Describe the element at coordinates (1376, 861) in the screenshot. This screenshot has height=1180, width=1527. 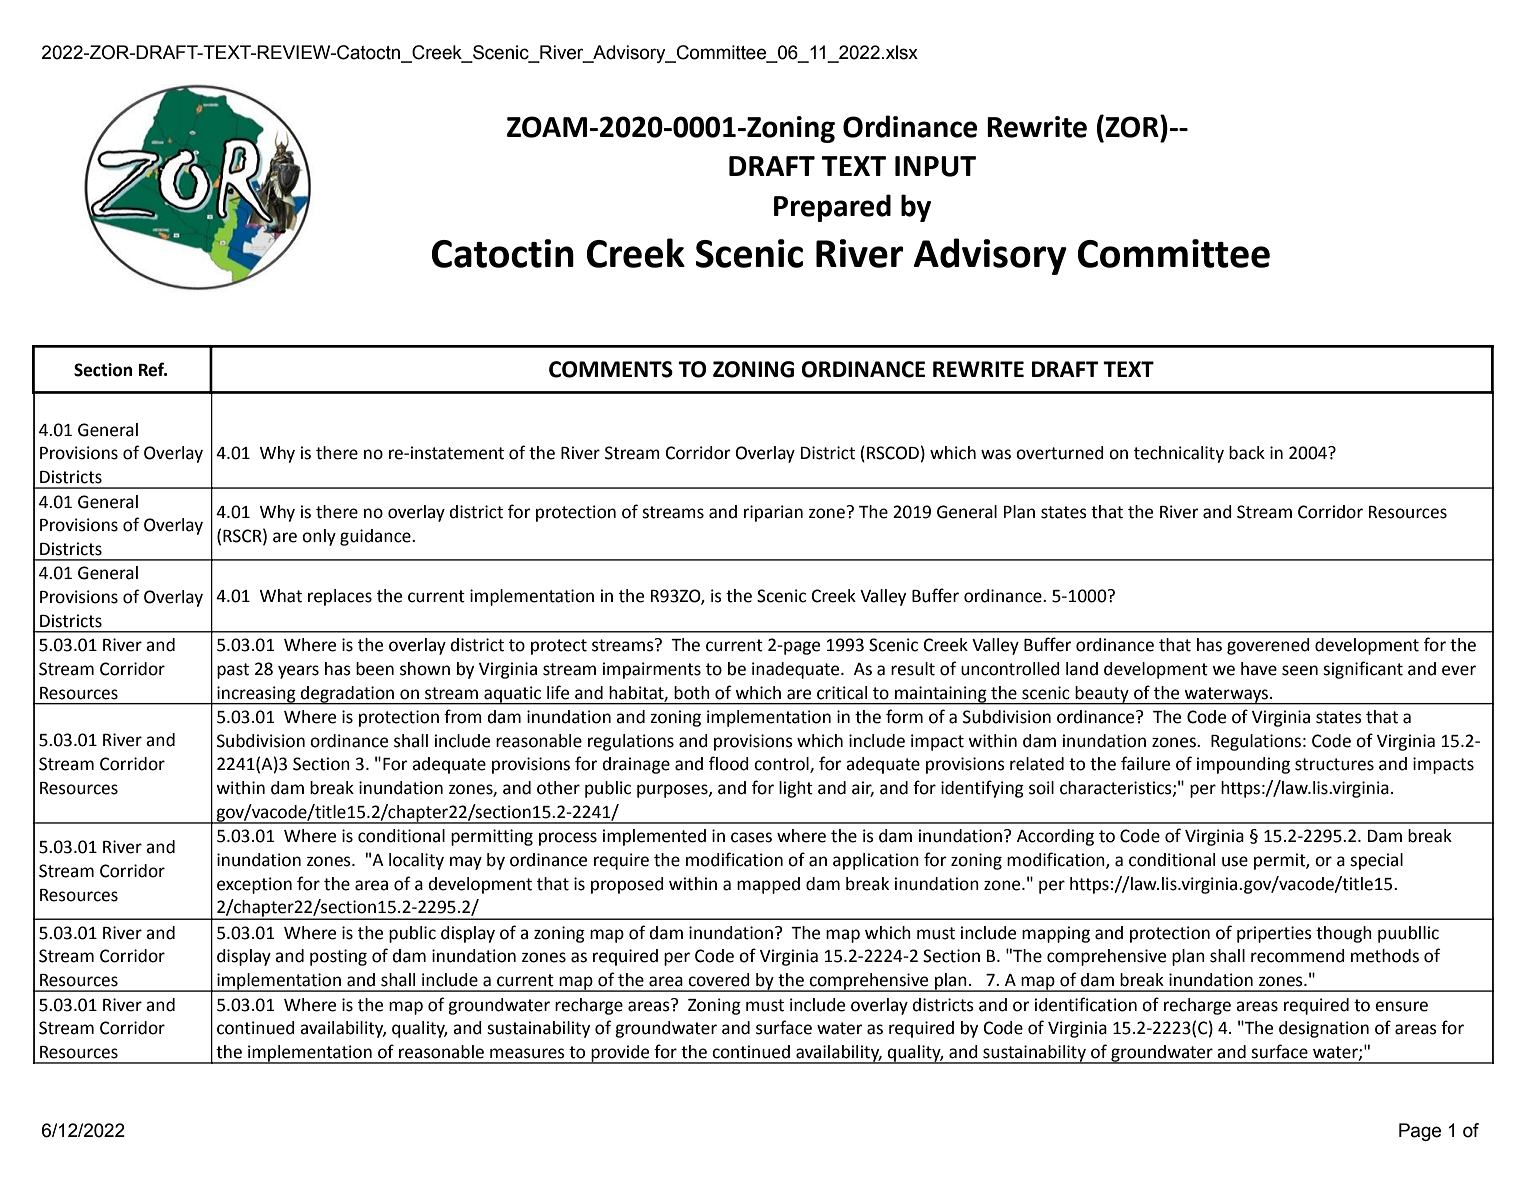
I see `special` at that location.
